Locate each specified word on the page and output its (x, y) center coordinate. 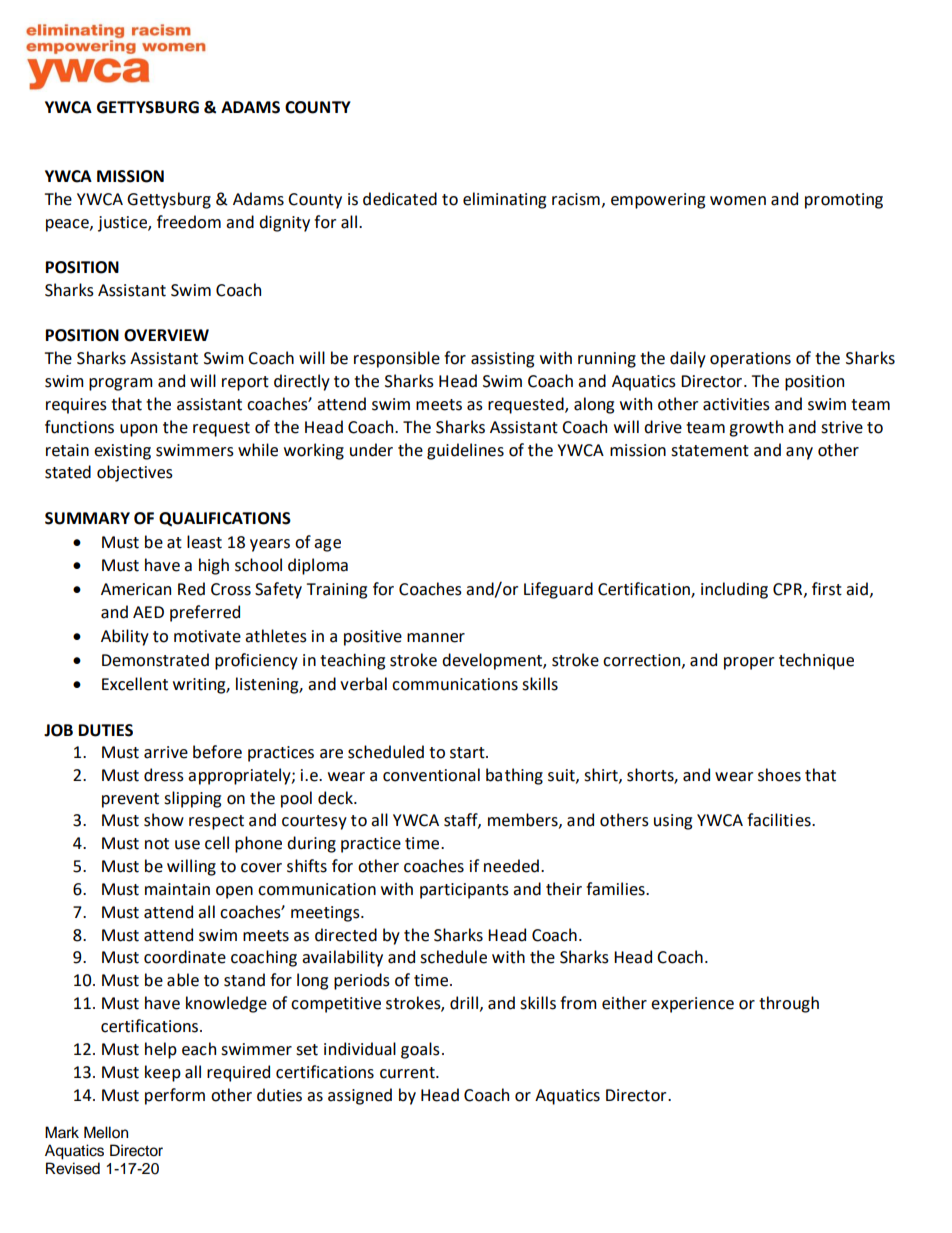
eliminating (504, 200)
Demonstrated (155, 660)
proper (749, 663)
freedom (189, 222)
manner (436, 638)
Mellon (106, 1132)
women (738, 201)
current (408, 1073)
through (789, 1004)
